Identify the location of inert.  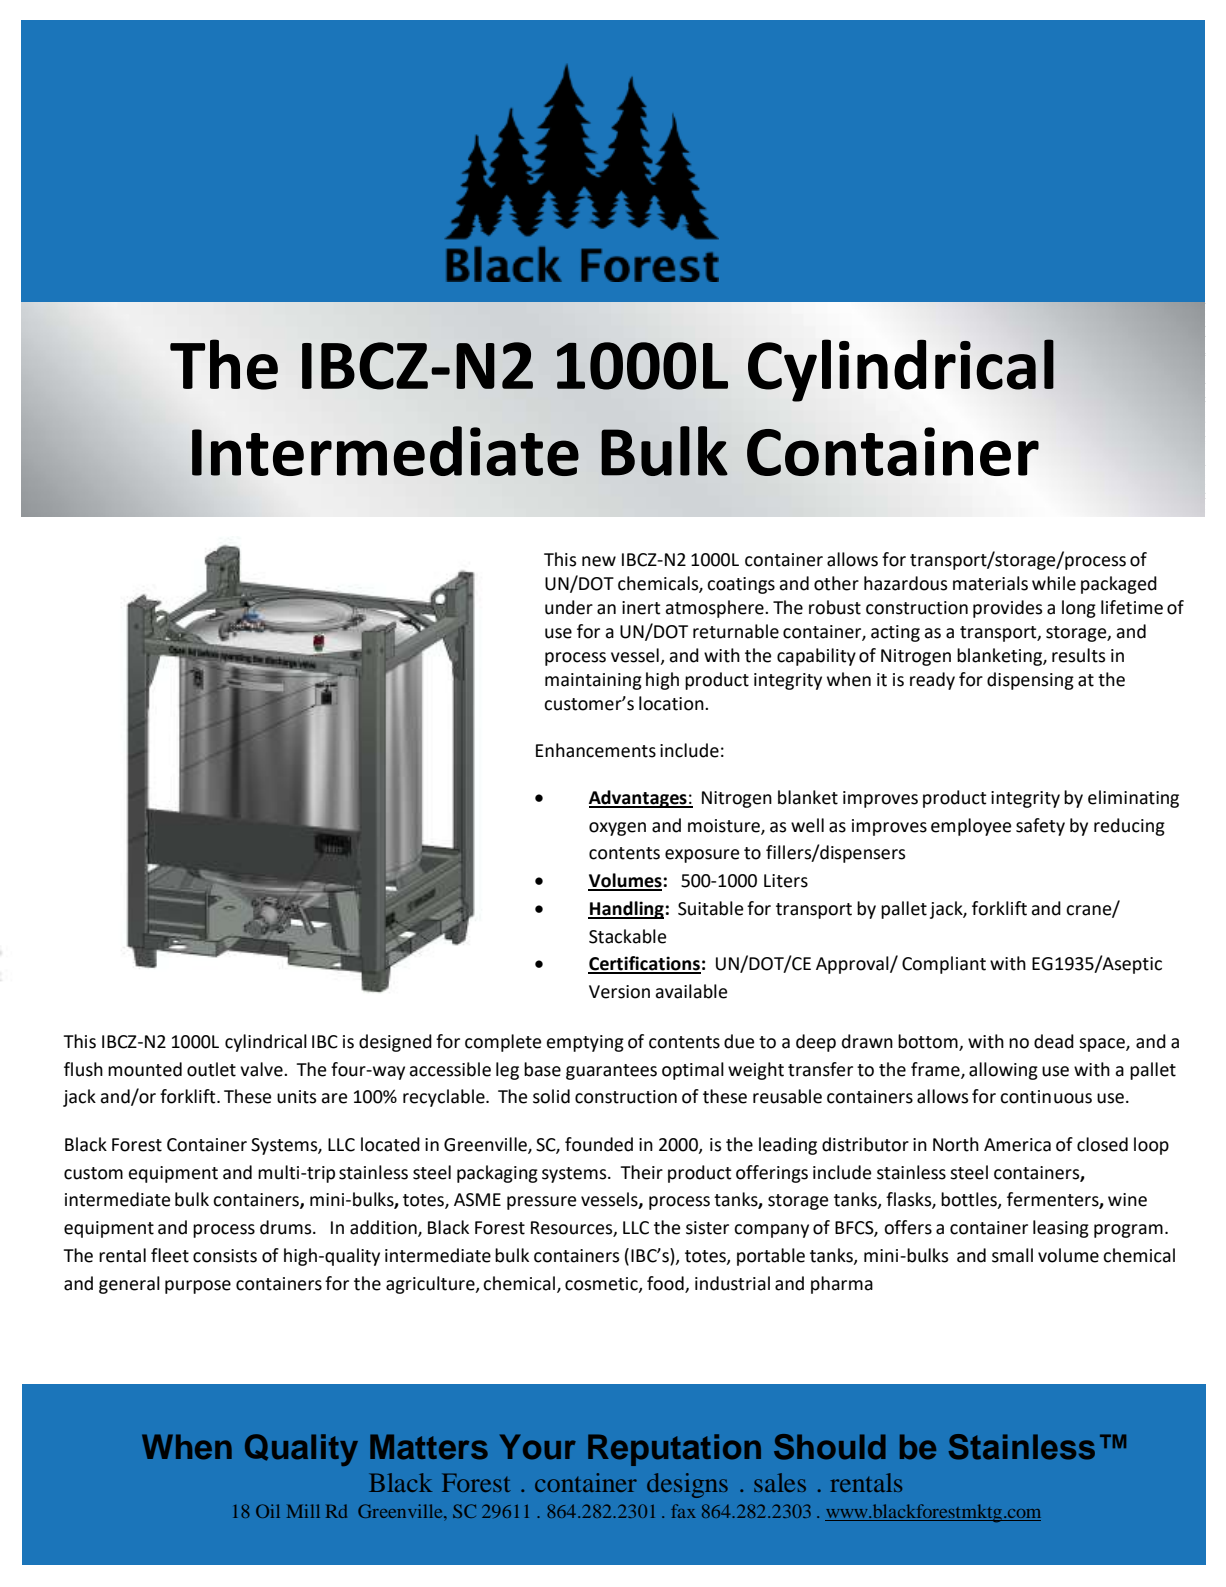
(641, 608).
